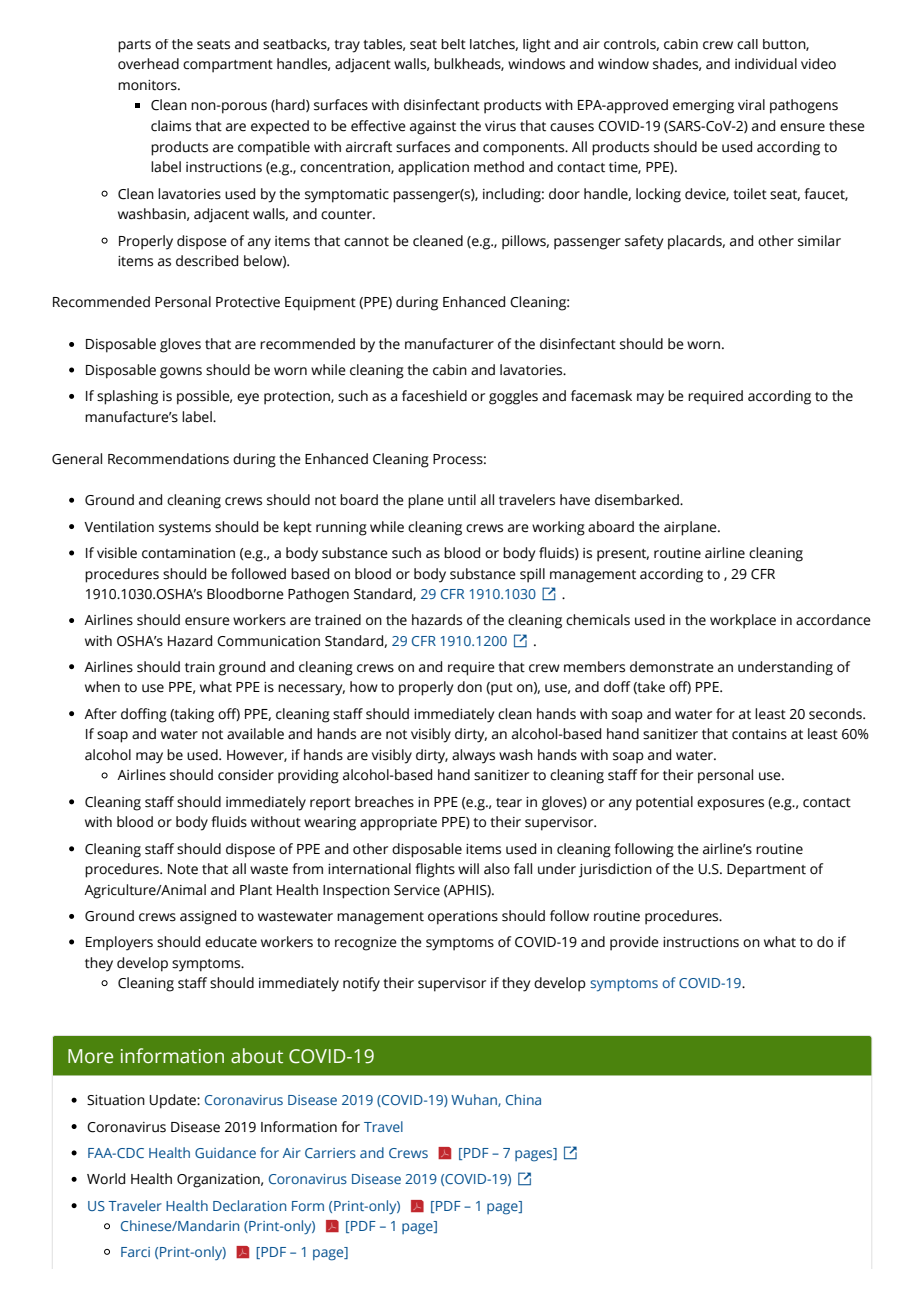  Describe the element at coordinates (168, 459) in the screenshot. I see `Recommendations` at that location.
